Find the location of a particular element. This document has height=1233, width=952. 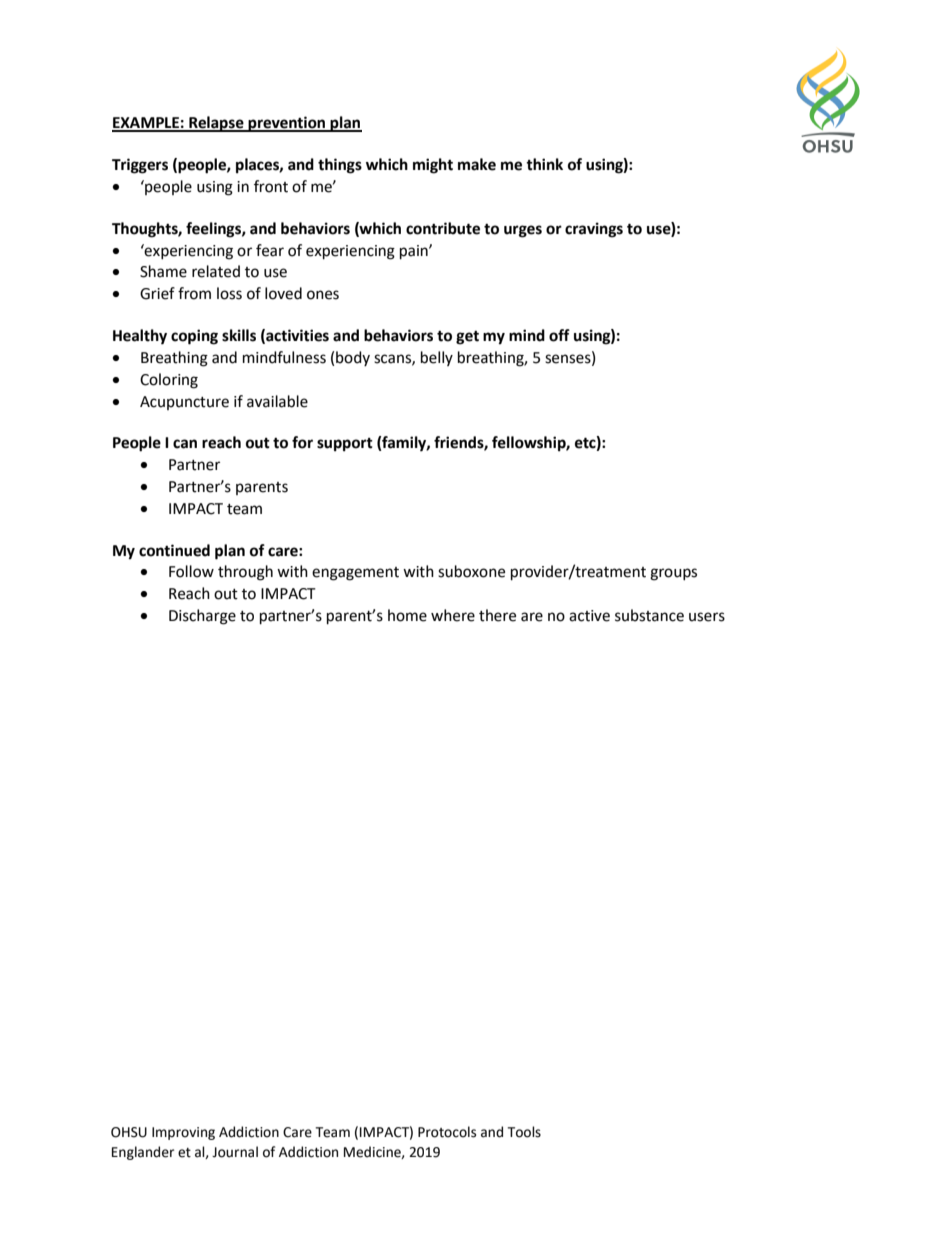

home is located at coordinates (407, 615).
